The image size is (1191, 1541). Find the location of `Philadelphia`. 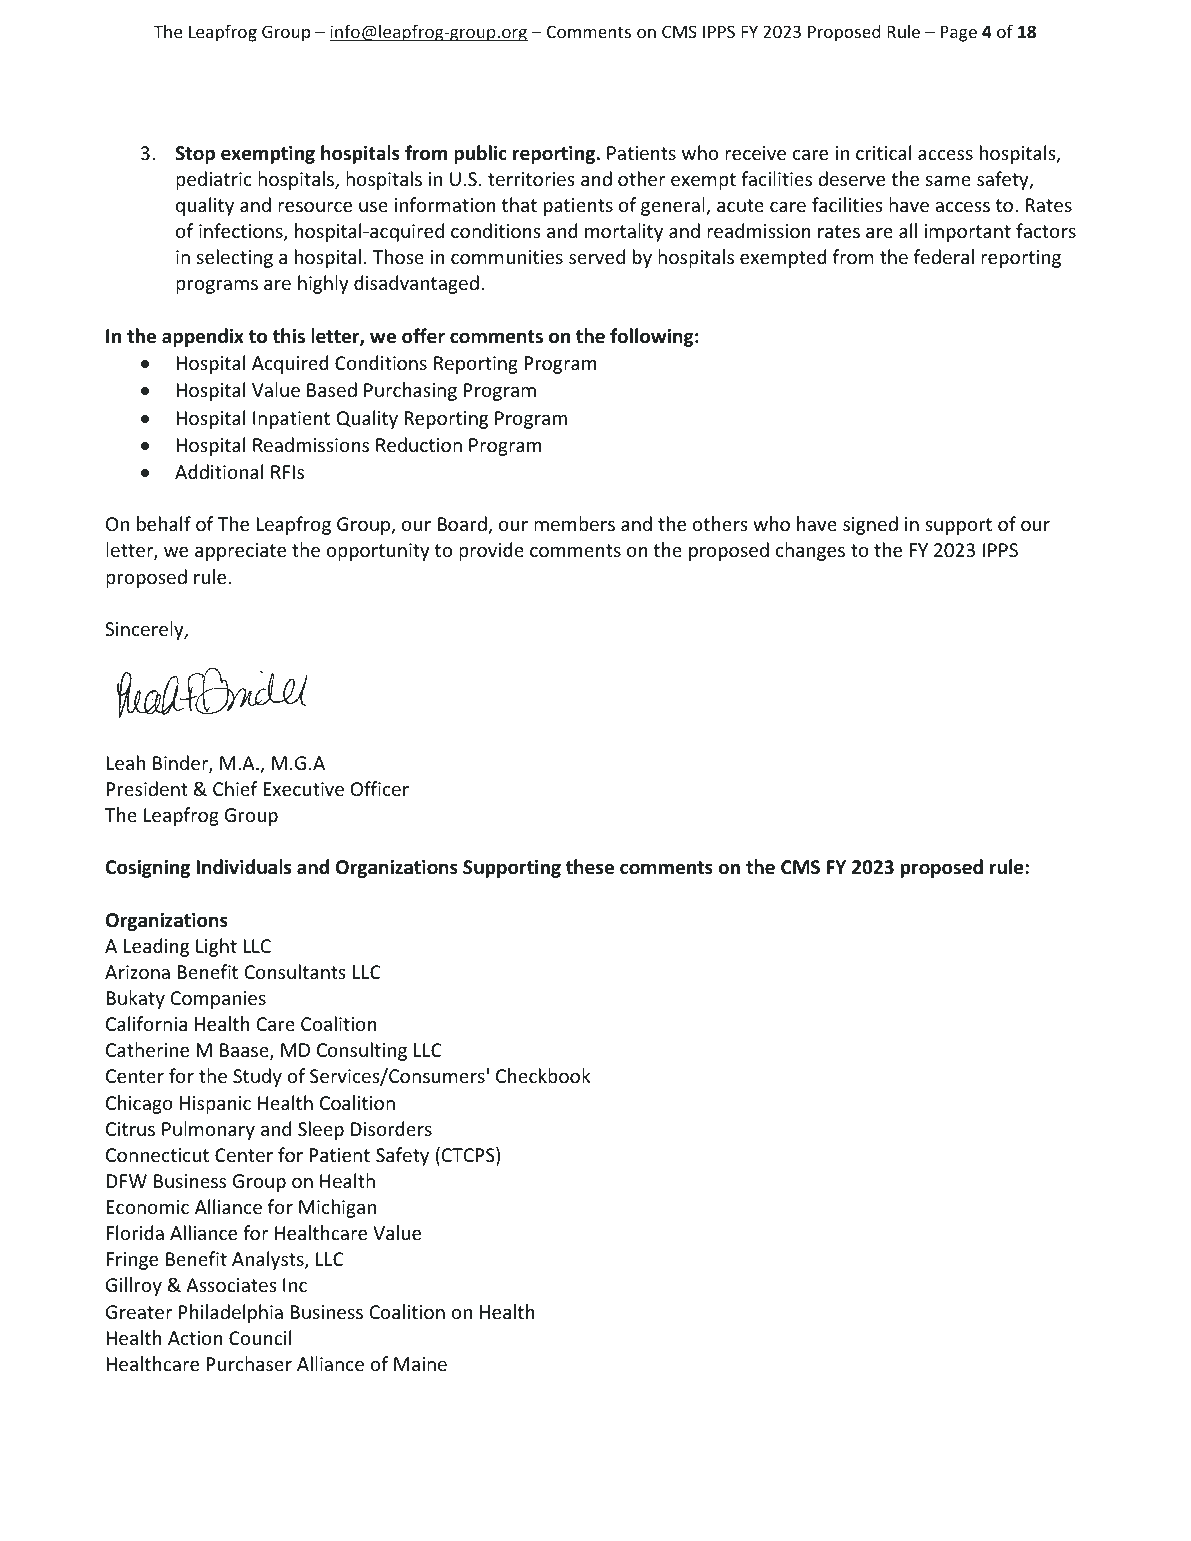

Philadelphia is located at coordinates (231, 1313).
